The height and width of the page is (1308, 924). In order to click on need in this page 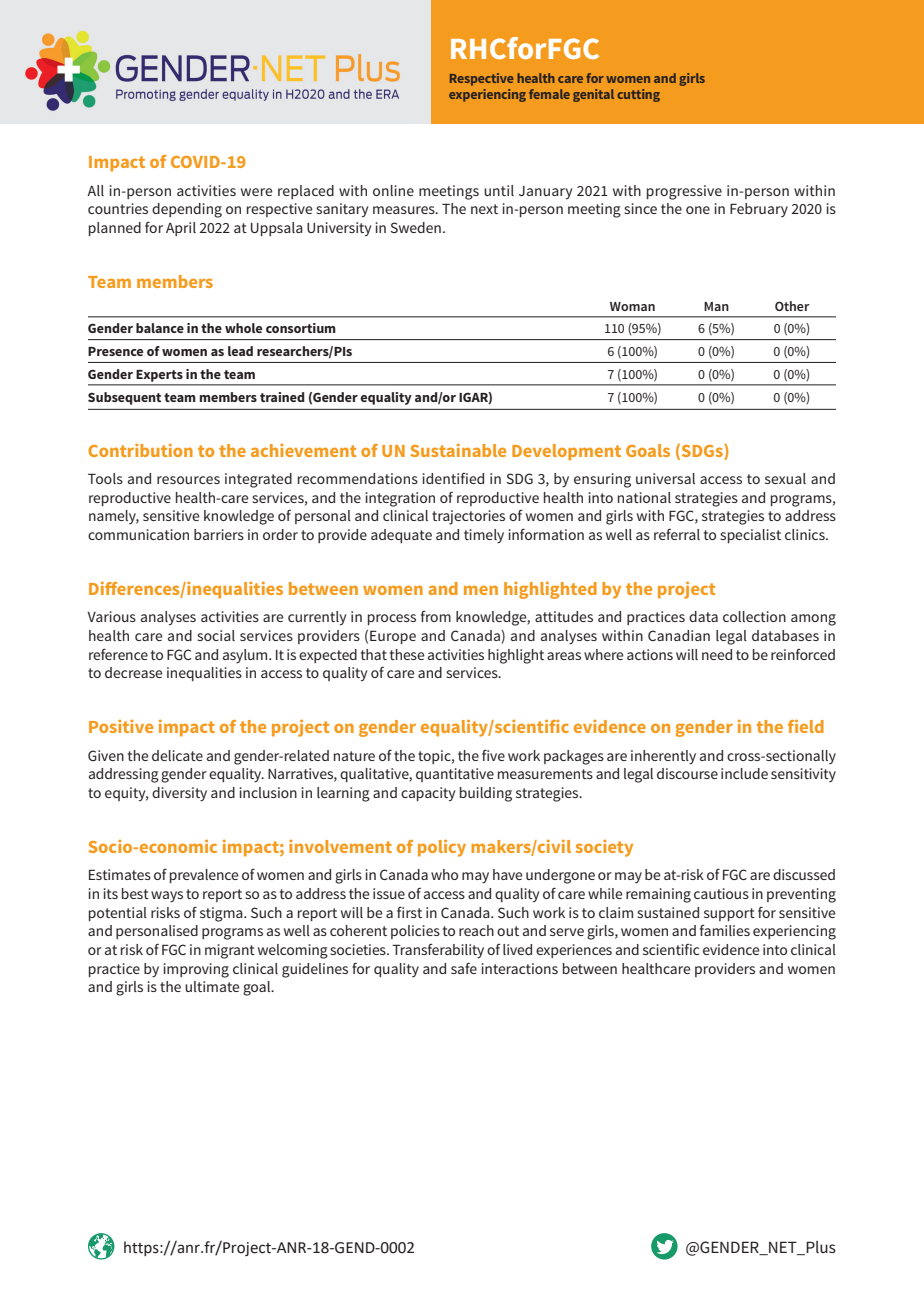, I will do `click(717, 654)`.
